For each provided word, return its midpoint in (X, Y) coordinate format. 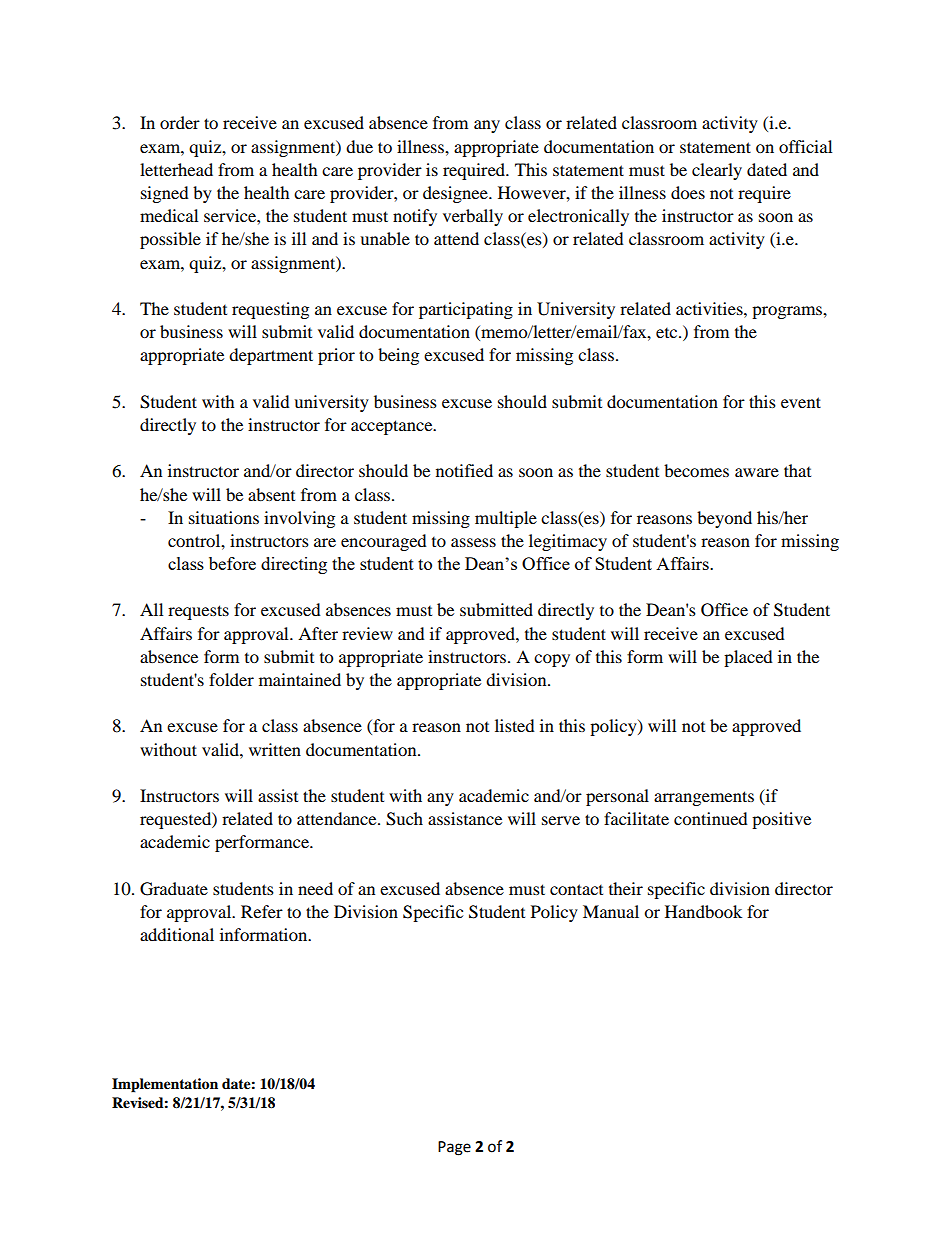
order (180, 122)
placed (748, 658)
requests (198, 612)
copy (552, 660)
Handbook (703, 911)
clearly (717, 171)
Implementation (165, 1085)
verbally (473, 217)
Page (454, 1148)
